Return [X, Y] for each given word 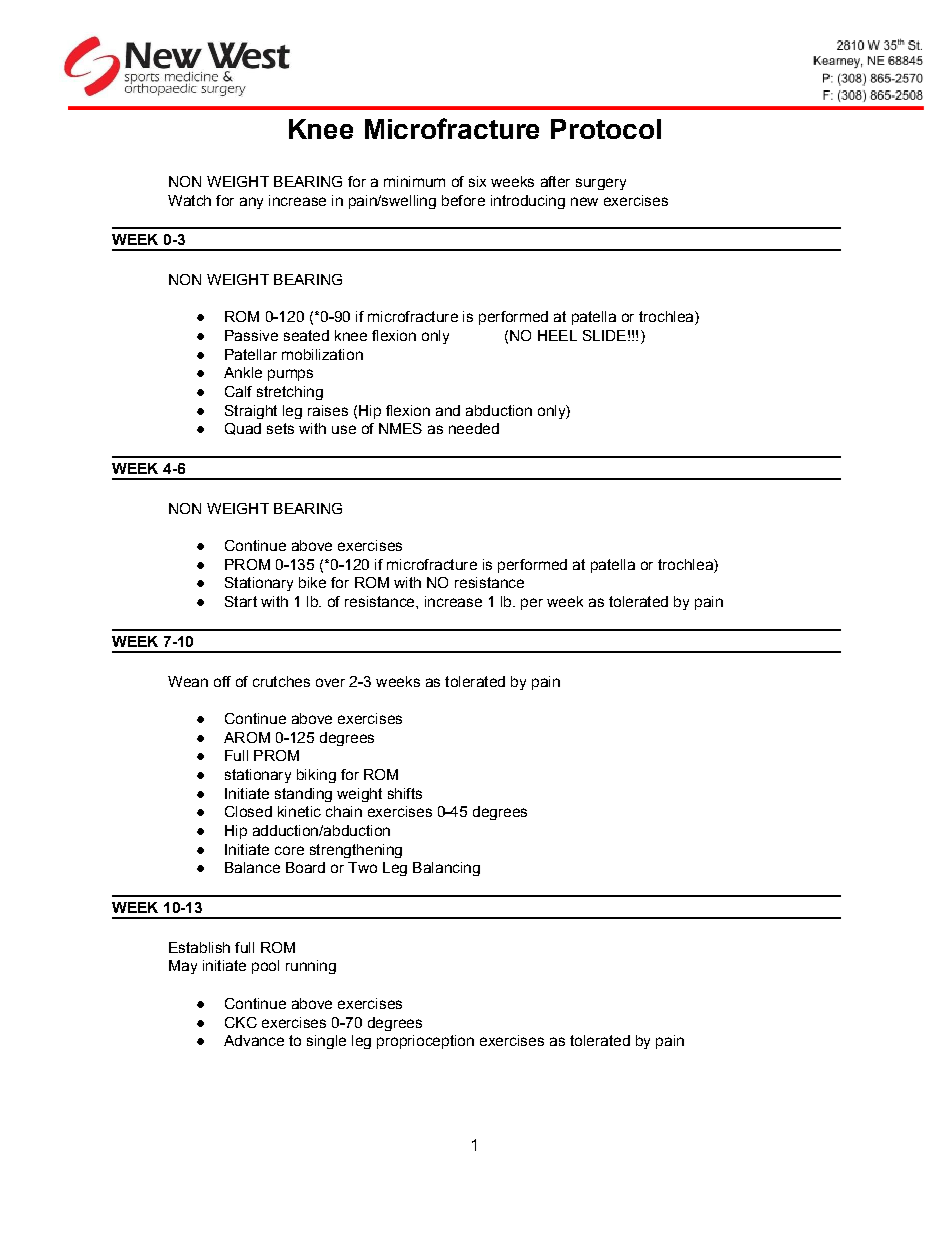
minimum [414, 181]
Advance [254, 1040]
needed [474, 428]
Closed [248, 811]
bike [312, 582]
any [251, 203]
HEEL [557, 335]
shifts [405, 793]
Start [241, 601]
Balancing [446, 869]
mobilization [322, 354]
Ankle [243, 372]
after [555, 181]
